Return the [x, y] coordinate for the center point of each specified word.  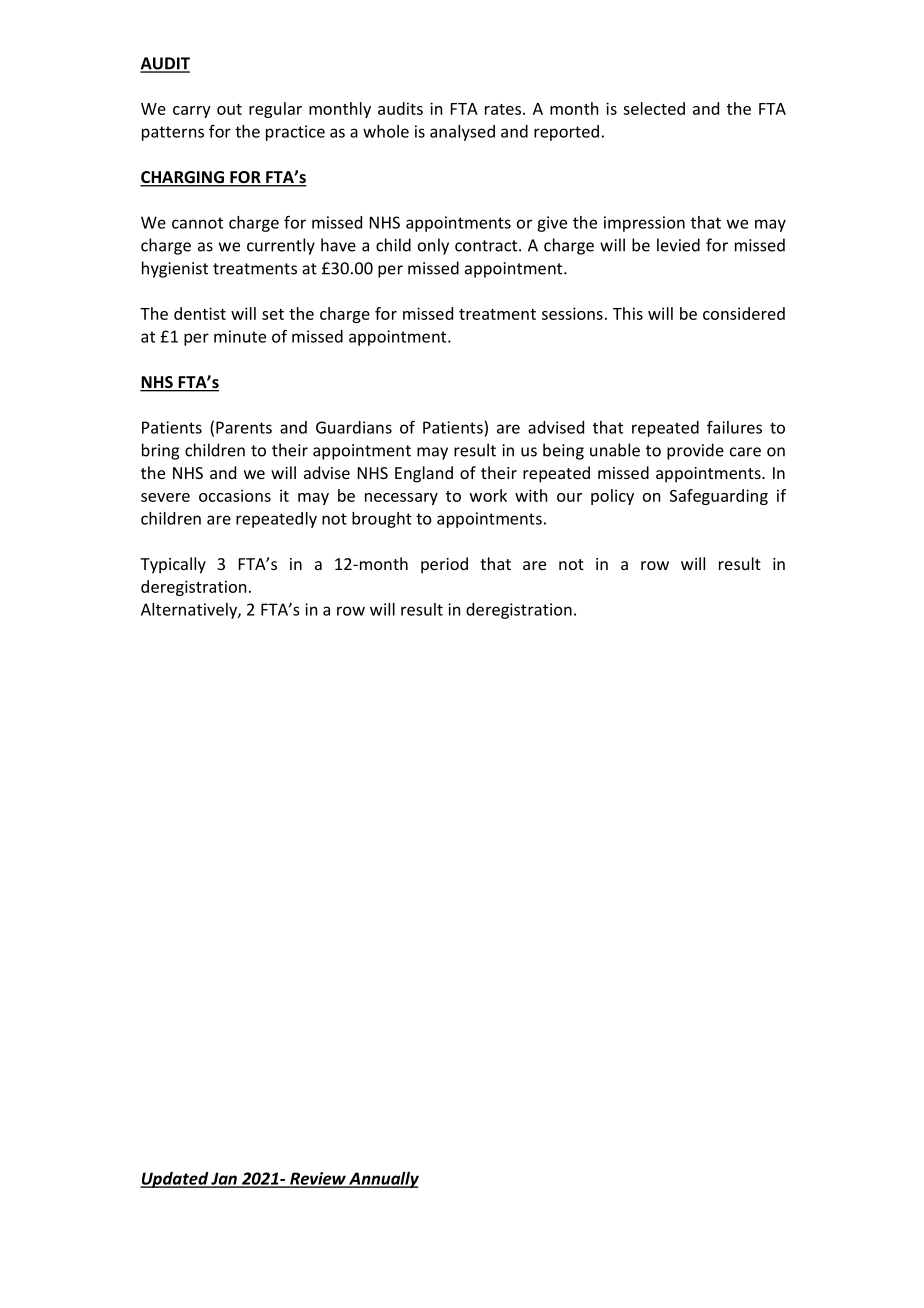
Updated [175, 1180]
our [569, 497]
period [444, 565]
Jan [224, 1179]
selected [654, 108]
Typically [173, 565]
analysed [462, 133]
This [628, 313]
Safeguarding [719, 497]
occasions [235, 495]
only [433, 246]
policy [612, 497]
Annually [383, 1180]
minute [240, 336]
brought [382, 520]
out [229, 109]
